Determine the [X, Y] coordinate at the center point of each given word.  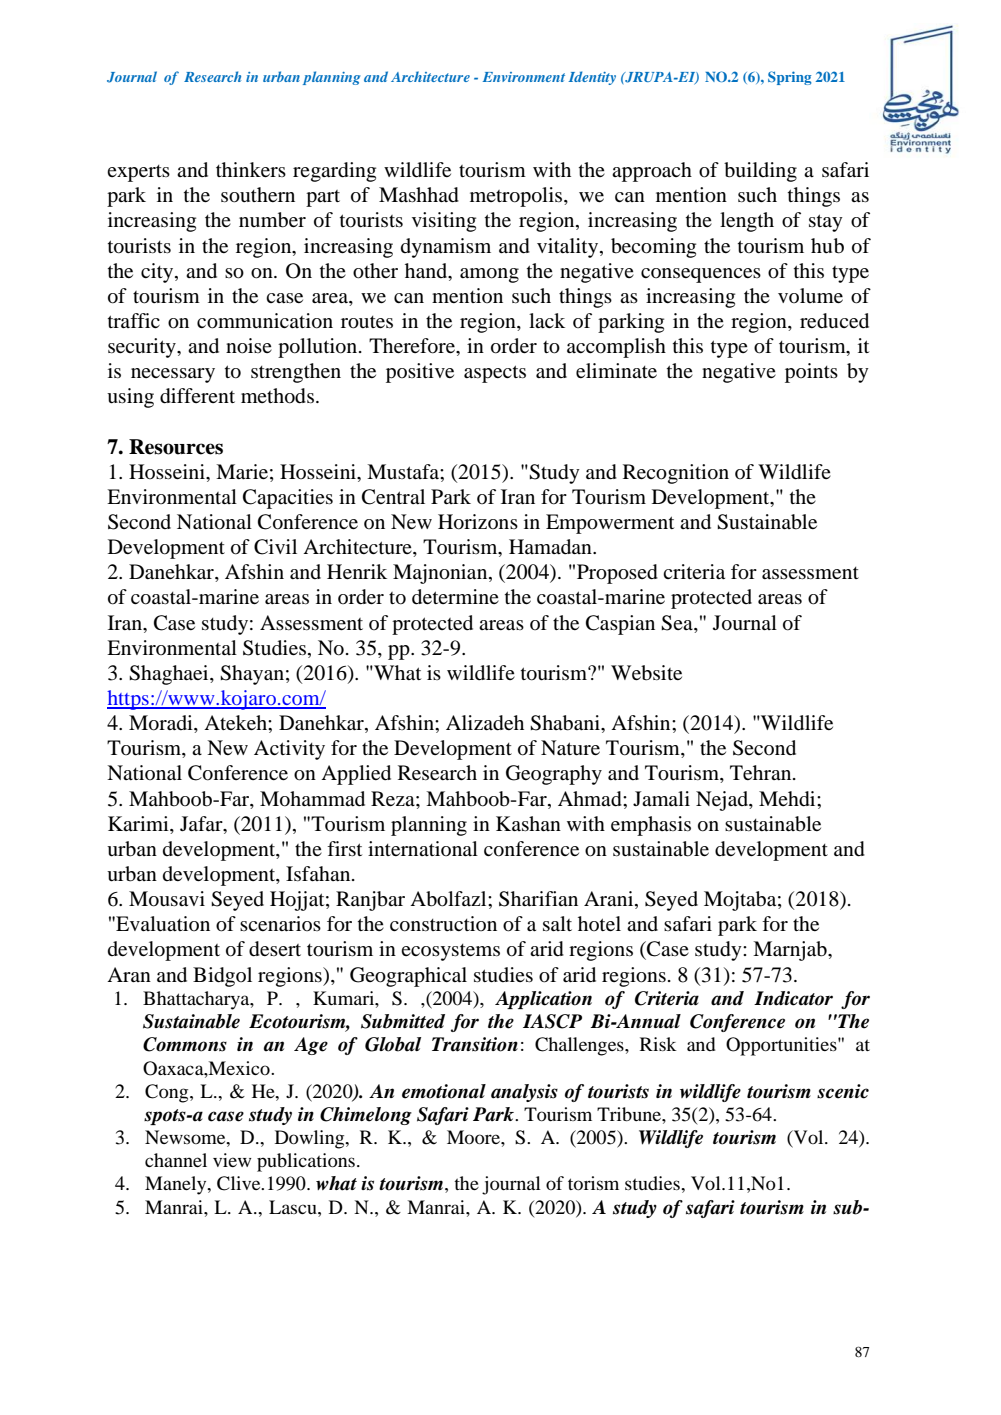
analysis [524, 1093]
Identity [592, 78]
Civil [275, 547]
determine [455, 597]
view [232, 1160]
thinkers [251, 169]
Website [646, 673]
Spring [790, 78]
